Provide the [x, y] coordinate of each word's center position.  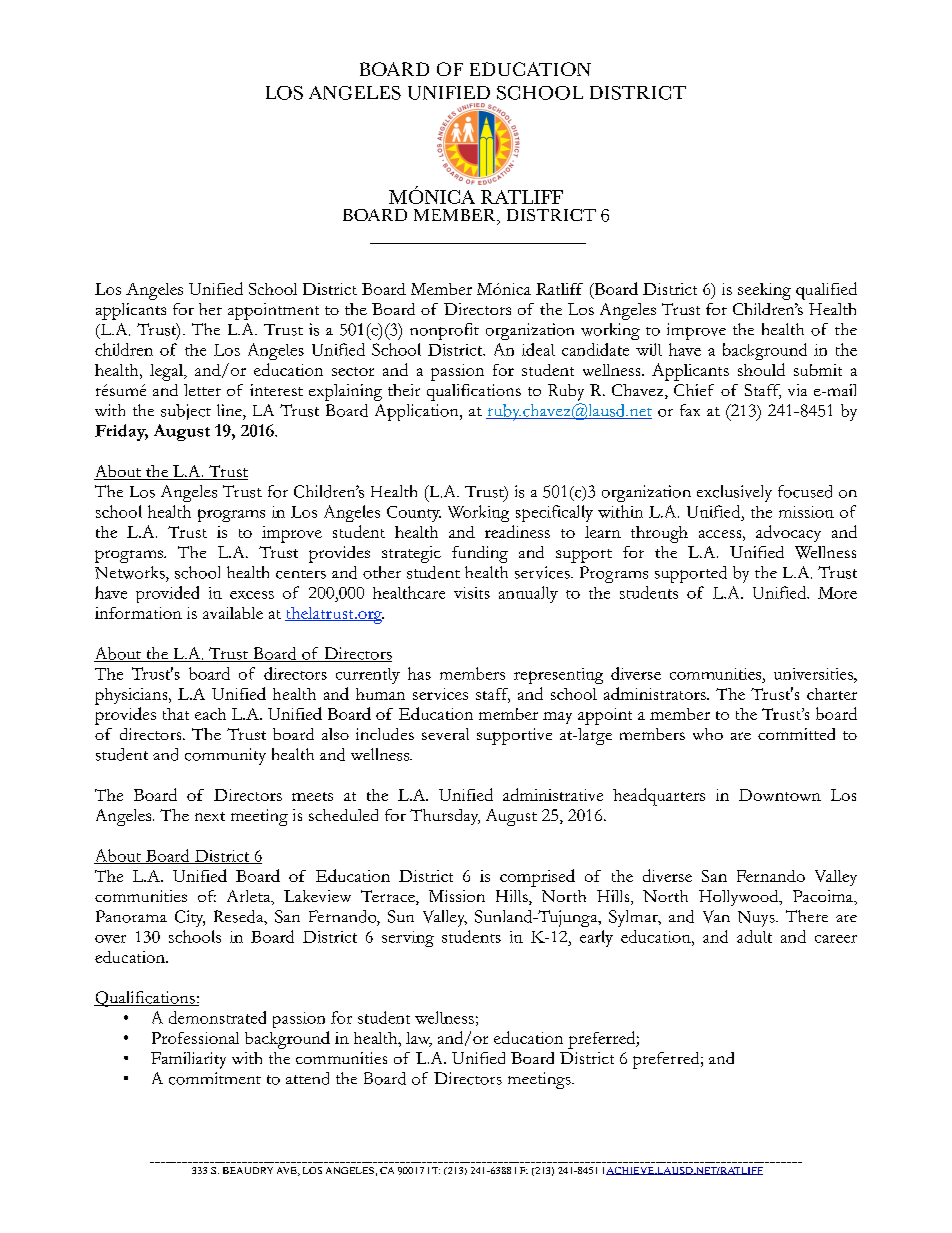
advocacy [788, 533]
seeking [764, 291]
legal [167, 372]
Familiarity [188, 1060]
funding [480, 554]
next [210, 816]
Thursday [445, 817]
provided [167, 594]
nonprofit [444, 331]
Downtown [780, 795]
